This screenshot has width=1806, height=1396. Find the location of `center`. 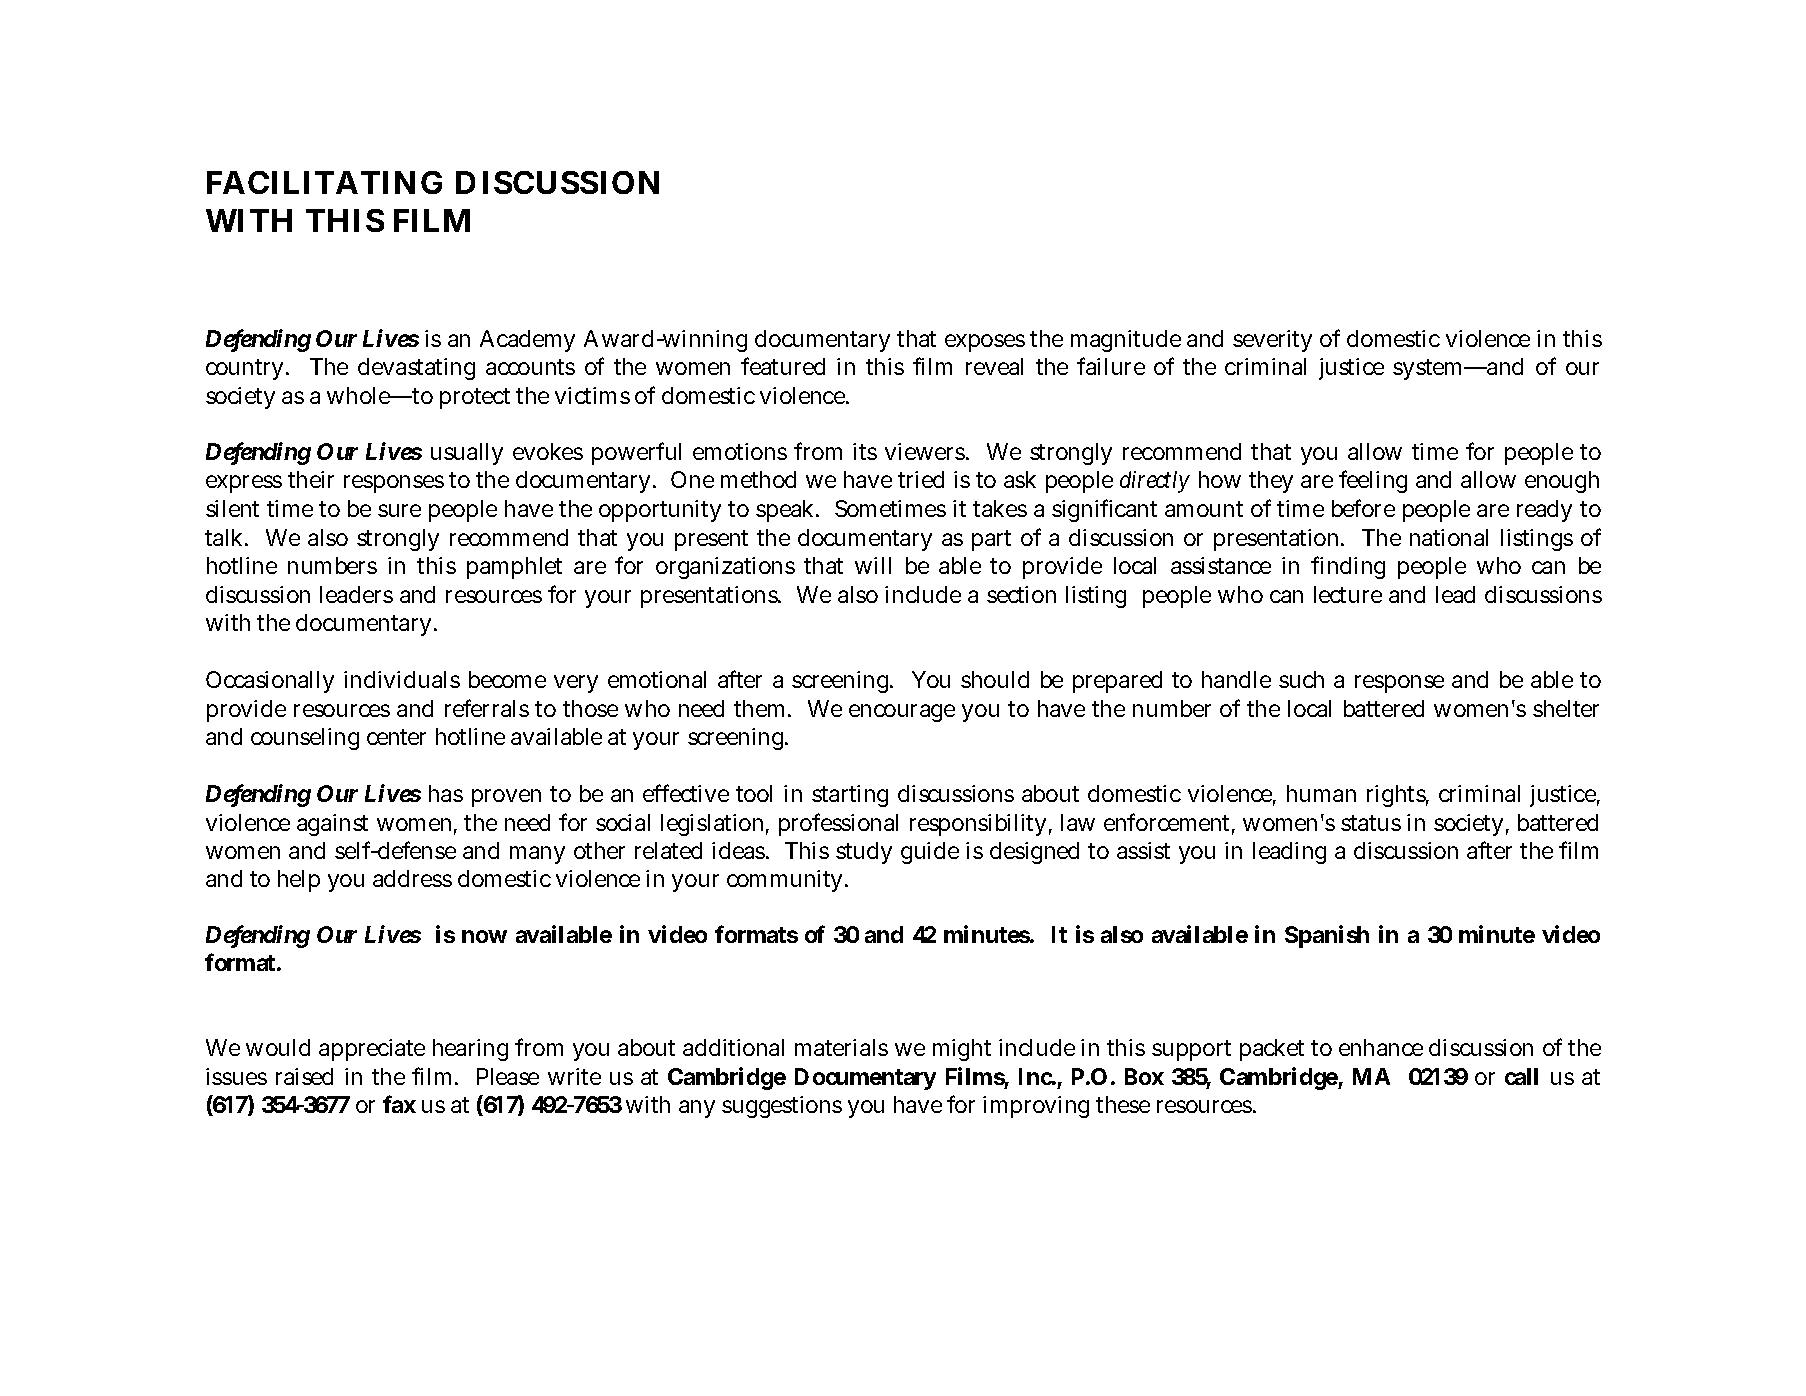

center is located at coordinates (396, 737).
